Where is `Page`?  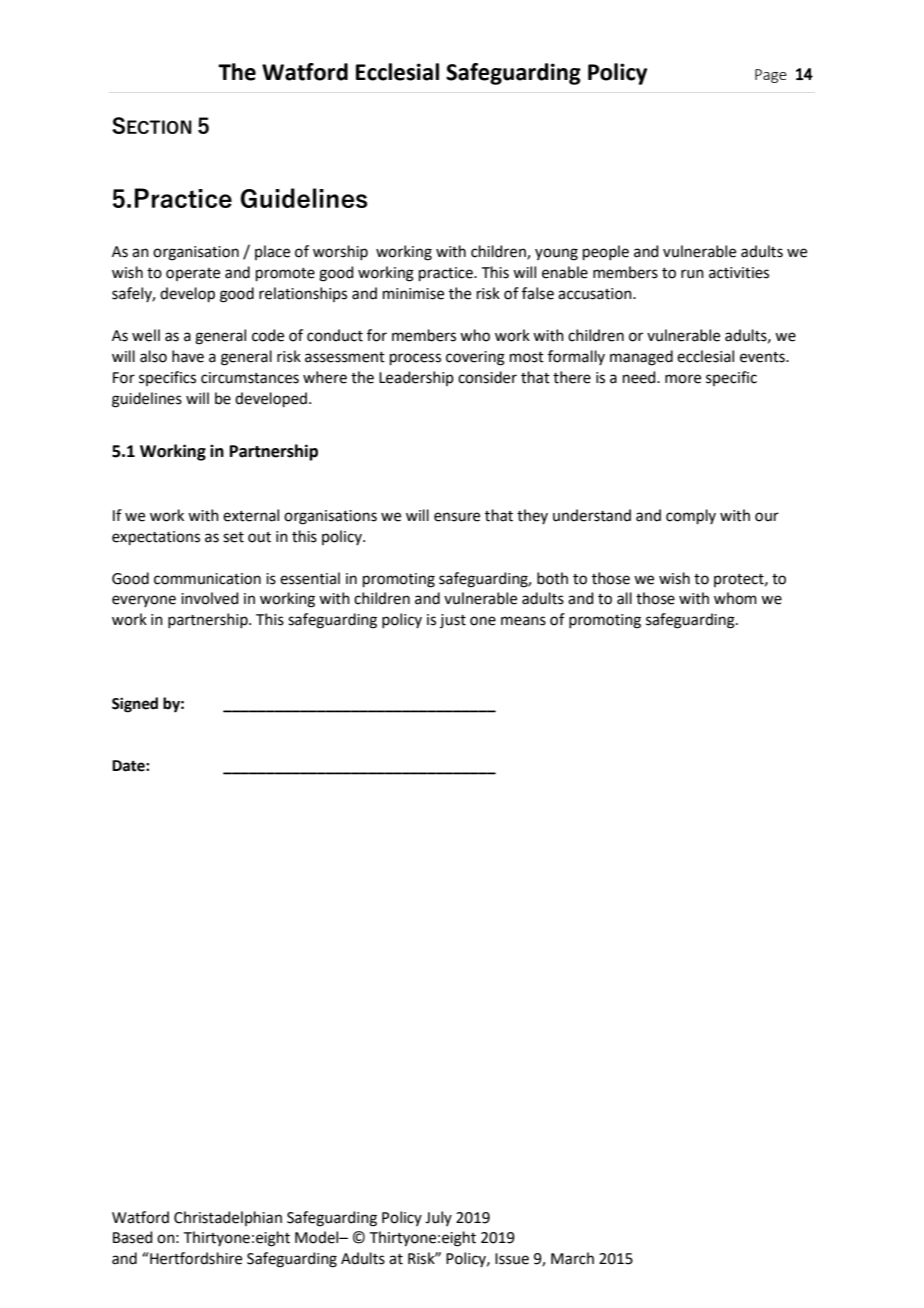
Page is located at coordinates (771, 76).
